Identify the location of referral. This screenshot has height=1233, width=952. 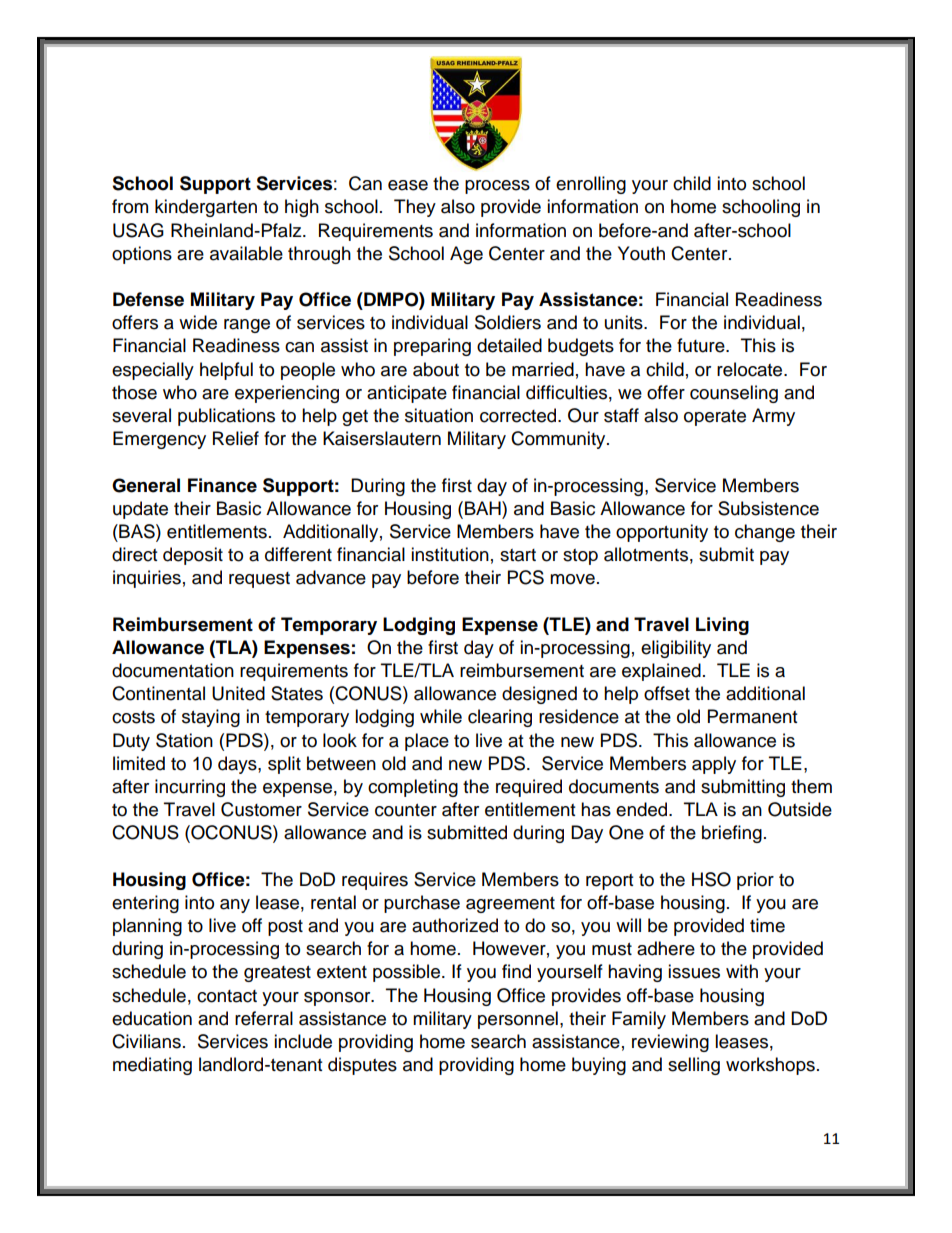
(264, 1018).
